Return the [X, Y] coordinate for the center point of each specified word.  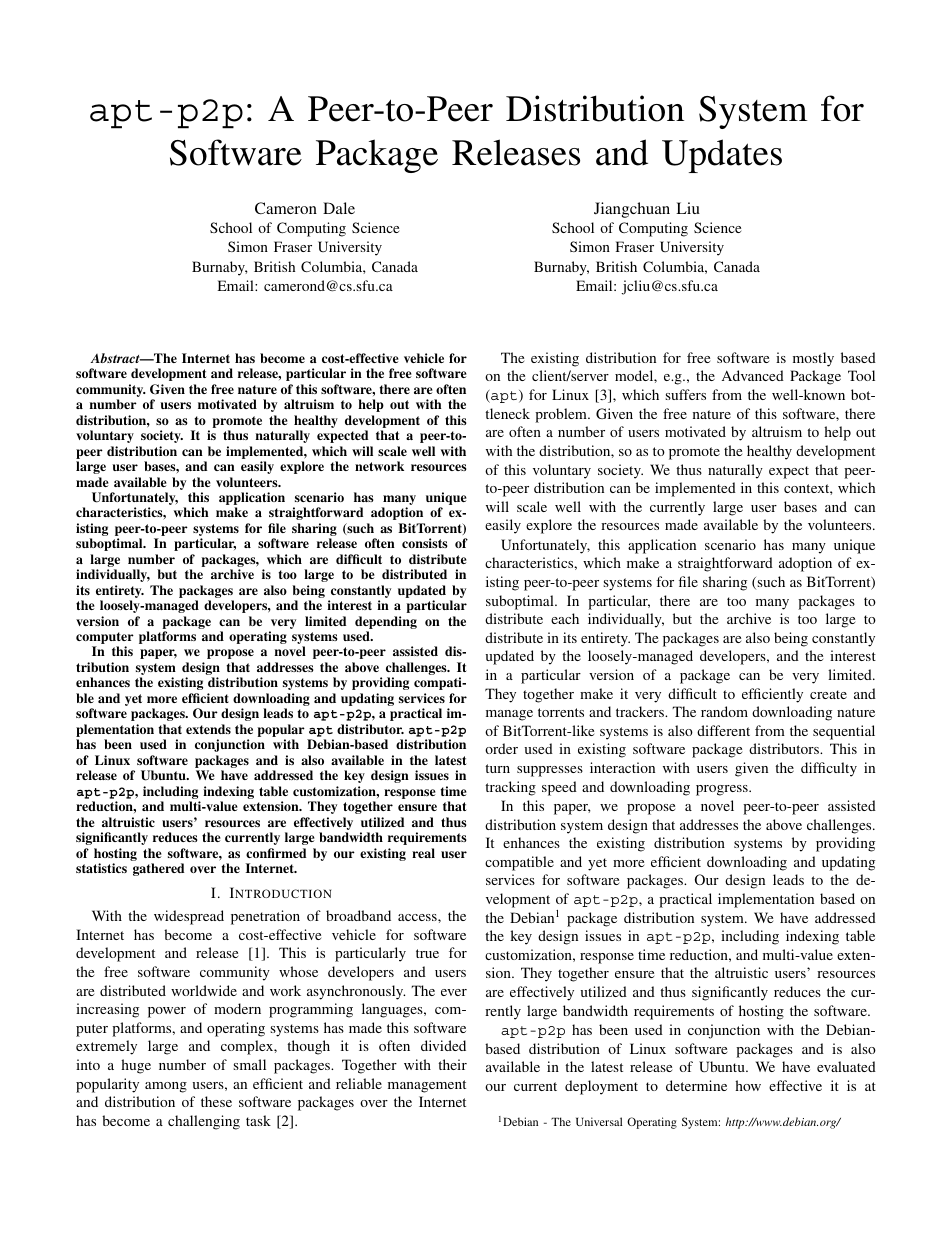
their [452, 1064]
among [166, 1087]
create [828, 694]
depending [386, 624]
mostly [813, 359]
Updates [722, 156]
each [565, 618]
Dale [339, 208]
